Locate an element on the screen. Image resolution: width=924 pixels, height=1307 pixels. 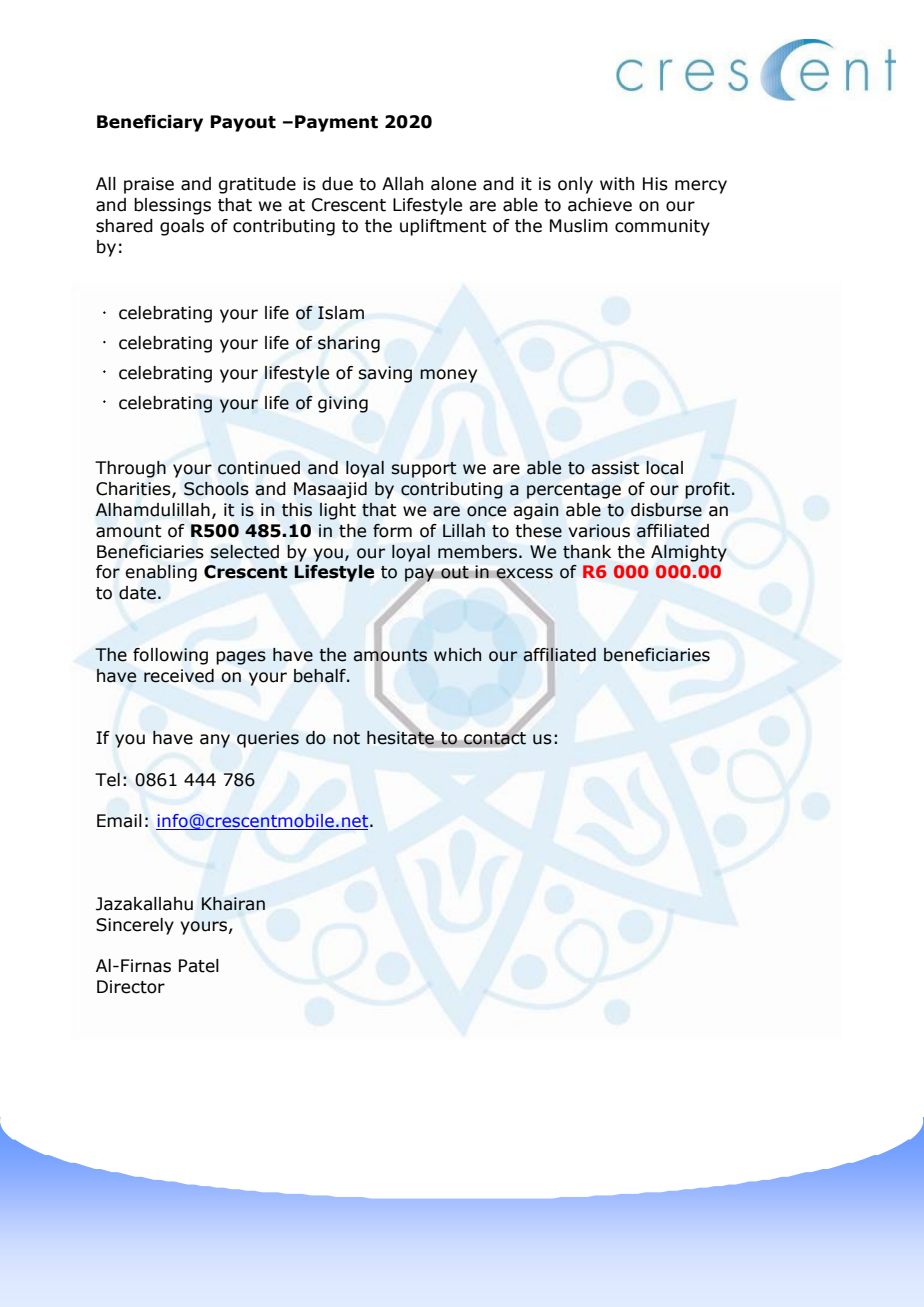
saving is located at coordinates (385, 374).
